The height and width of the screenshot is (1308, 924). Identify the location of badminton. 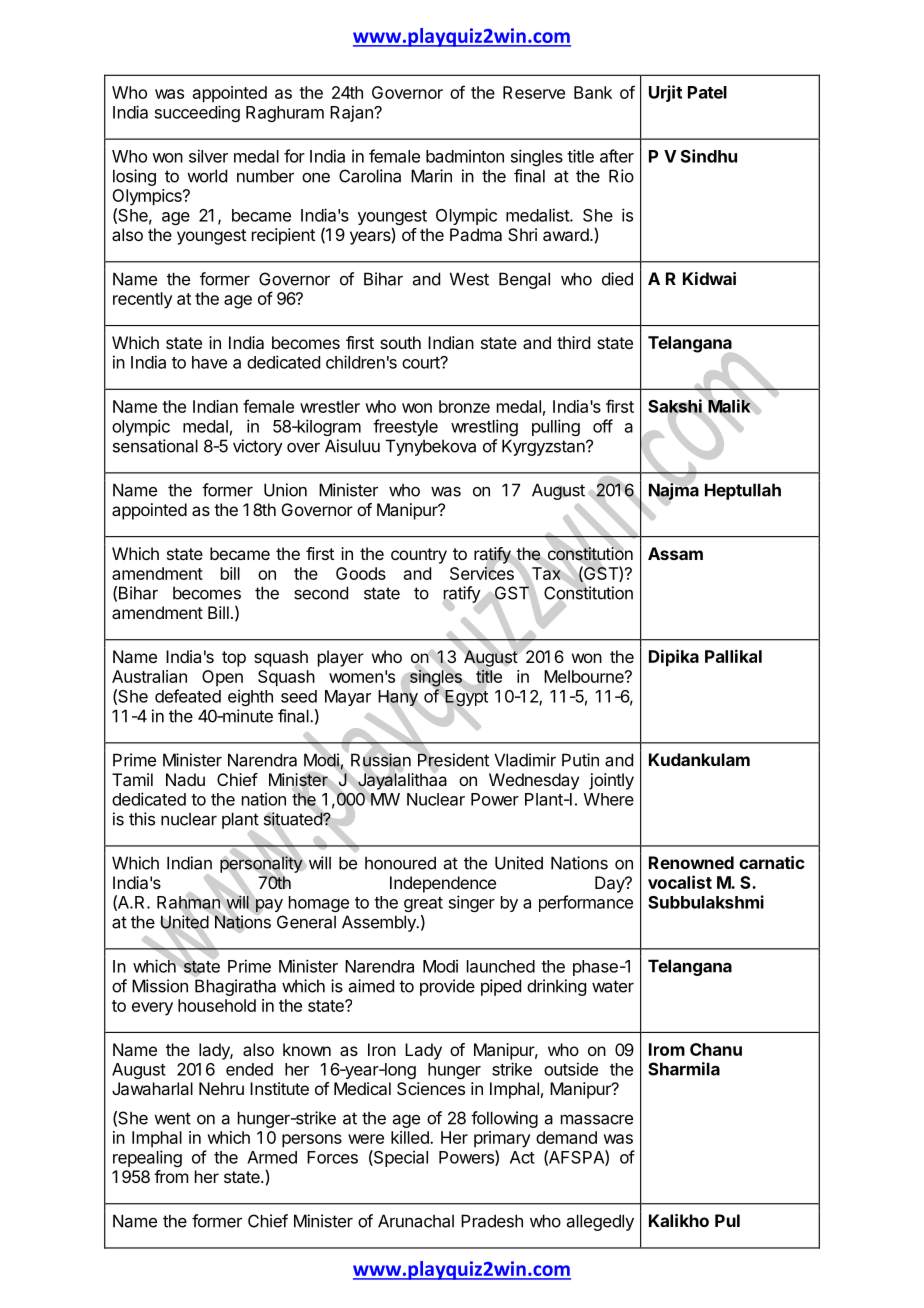
(465, 156).
